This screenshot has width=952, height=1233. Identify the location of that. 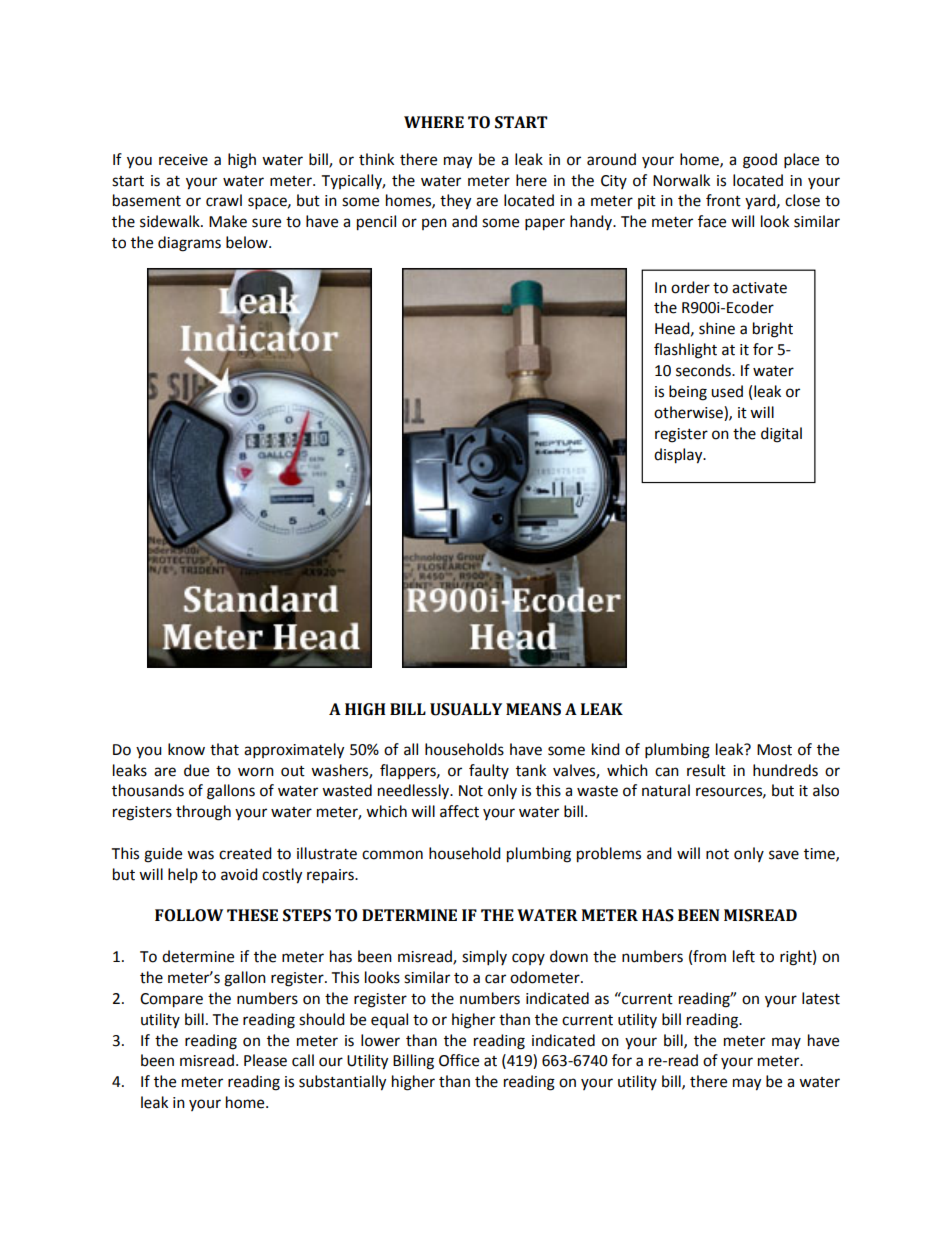
(224, 749).
